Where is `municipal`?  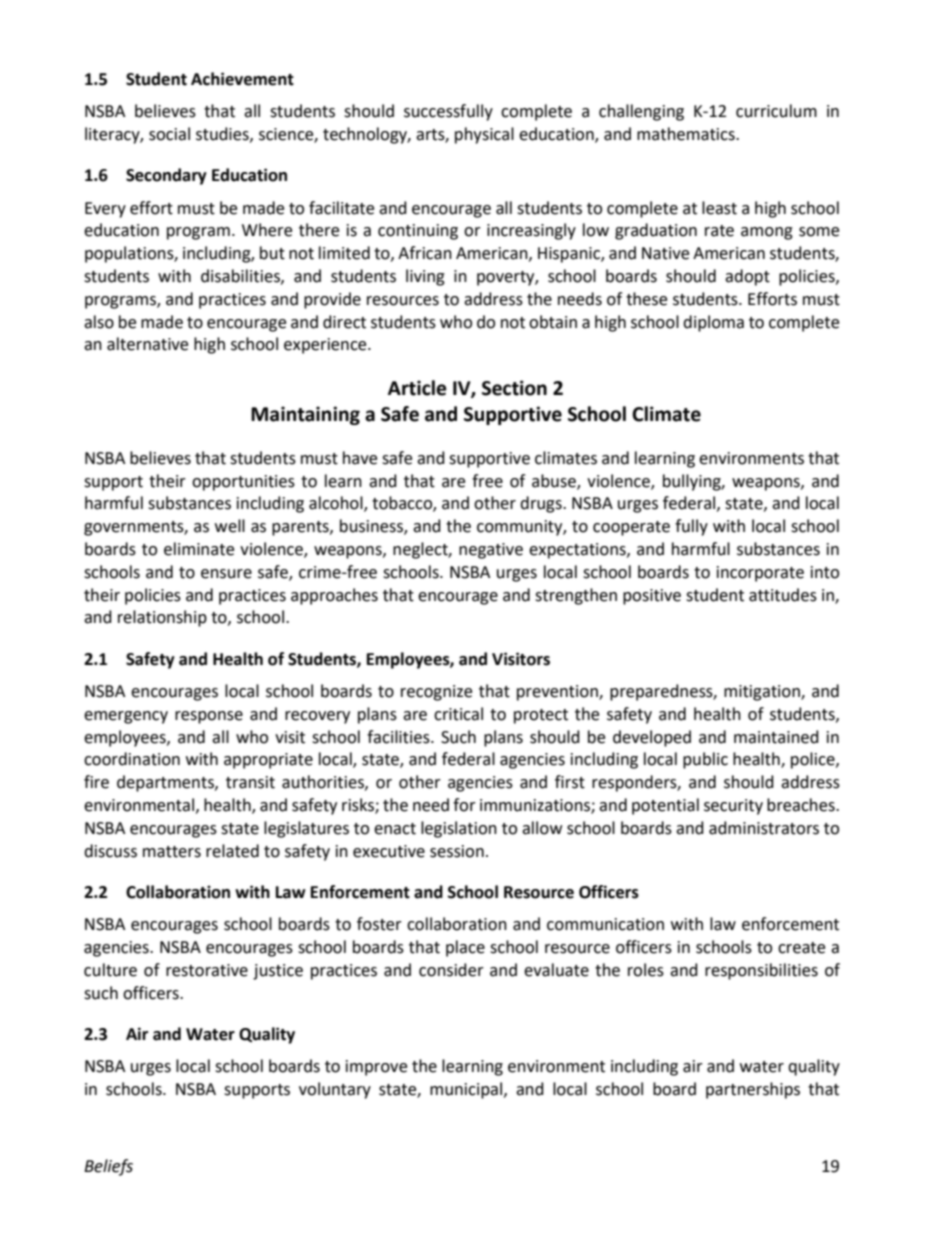
municipal is located at coordinates (467, 1090).
